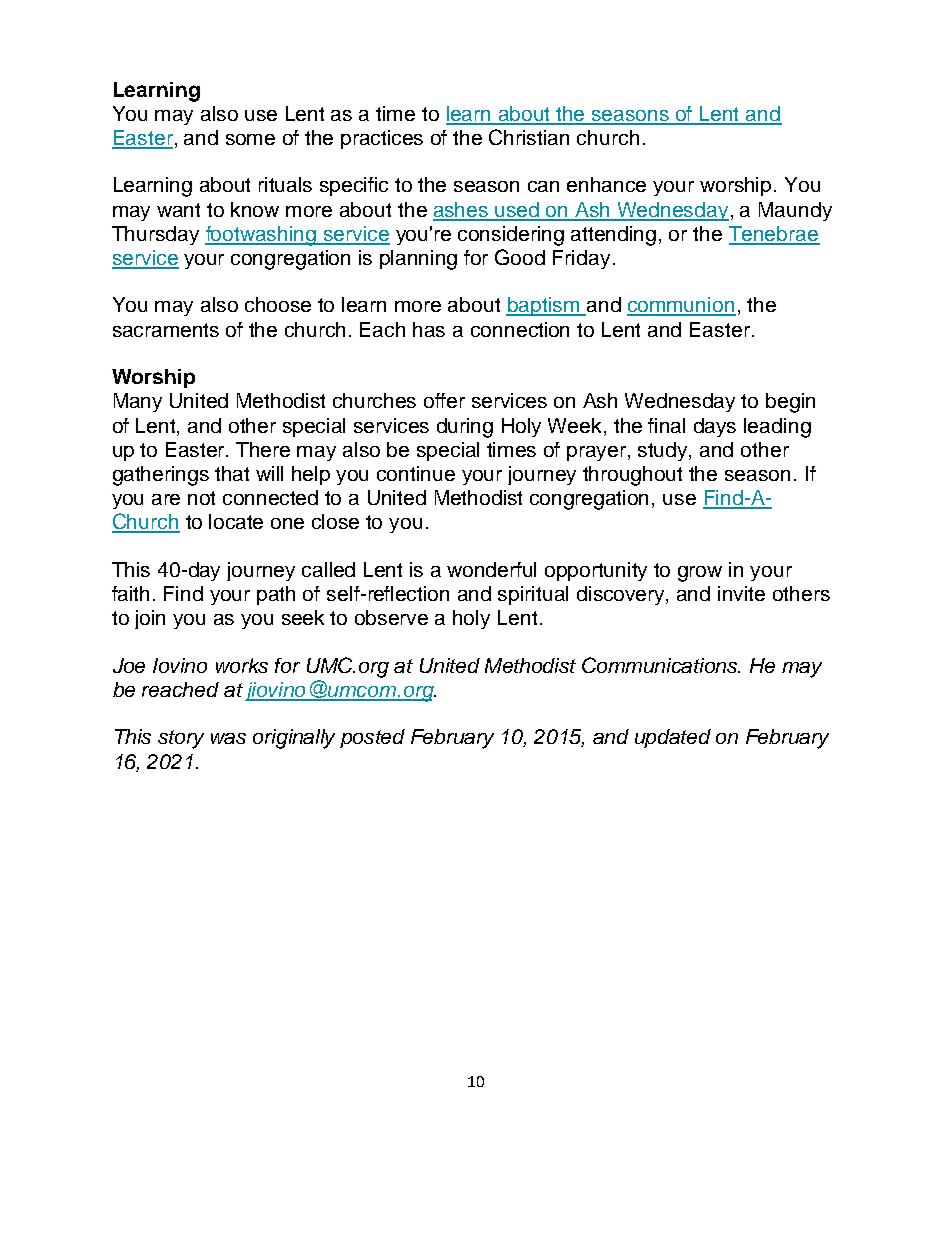  Describe the element at coordinates (429, 329) in the document. I see `has` at that location.
